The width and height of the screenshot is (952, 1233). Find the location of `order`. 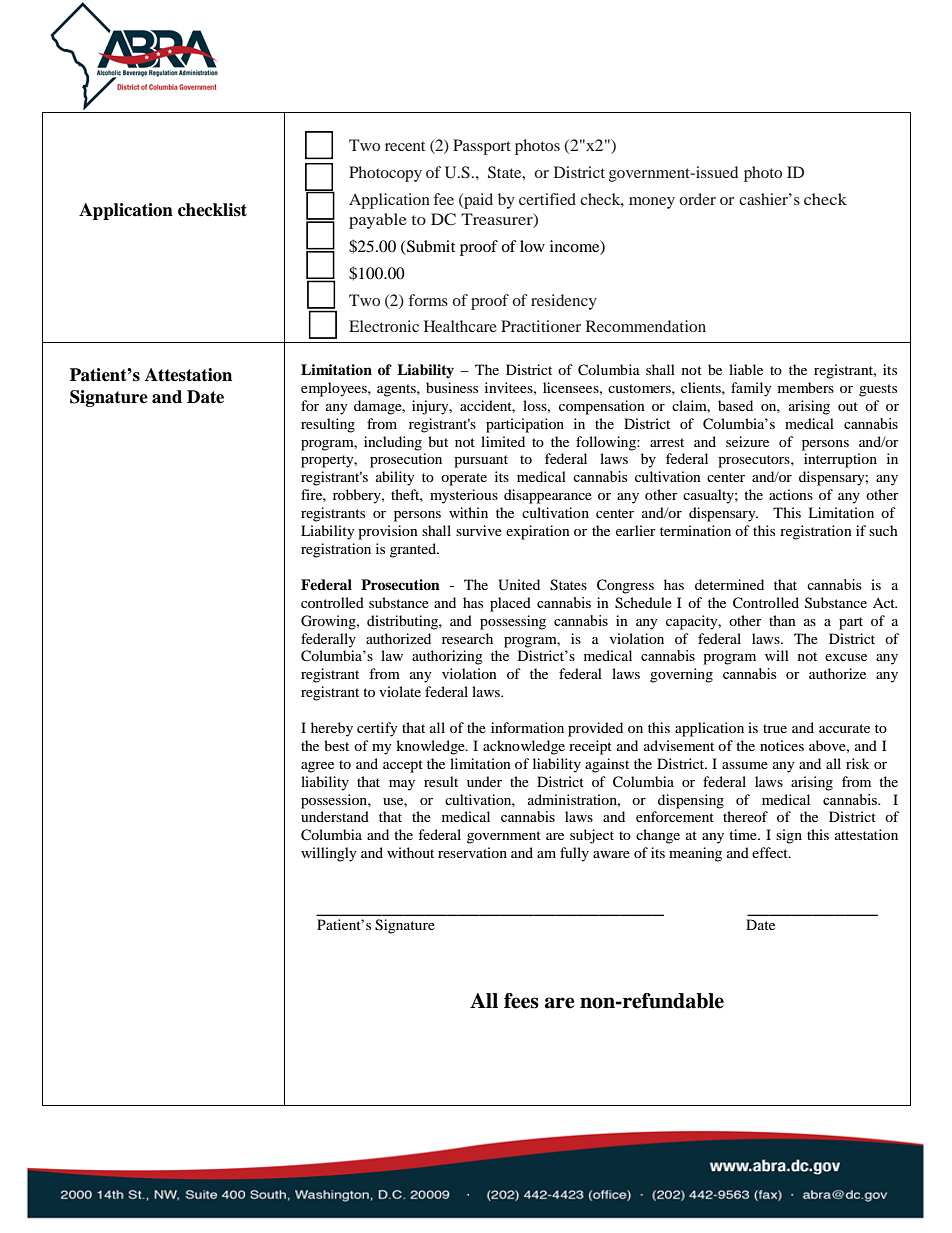

order is located at coordinates (697, 199).
